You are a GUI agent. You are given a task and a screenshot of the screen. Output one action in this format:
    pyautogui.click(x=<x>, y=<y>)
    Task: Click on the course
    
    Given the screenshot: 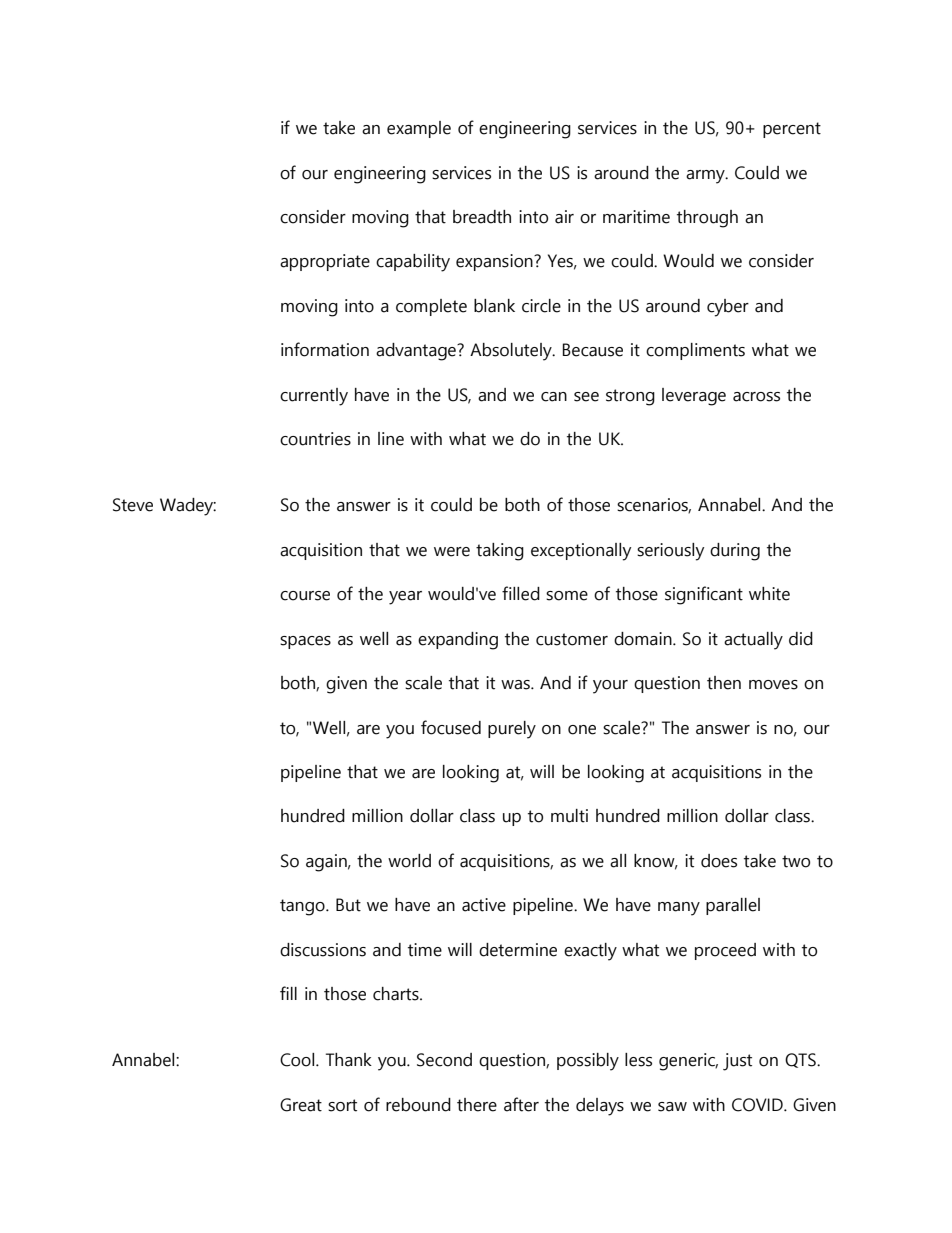 What is the action you would take?
    pyautogui.click(x=305, y=596)
